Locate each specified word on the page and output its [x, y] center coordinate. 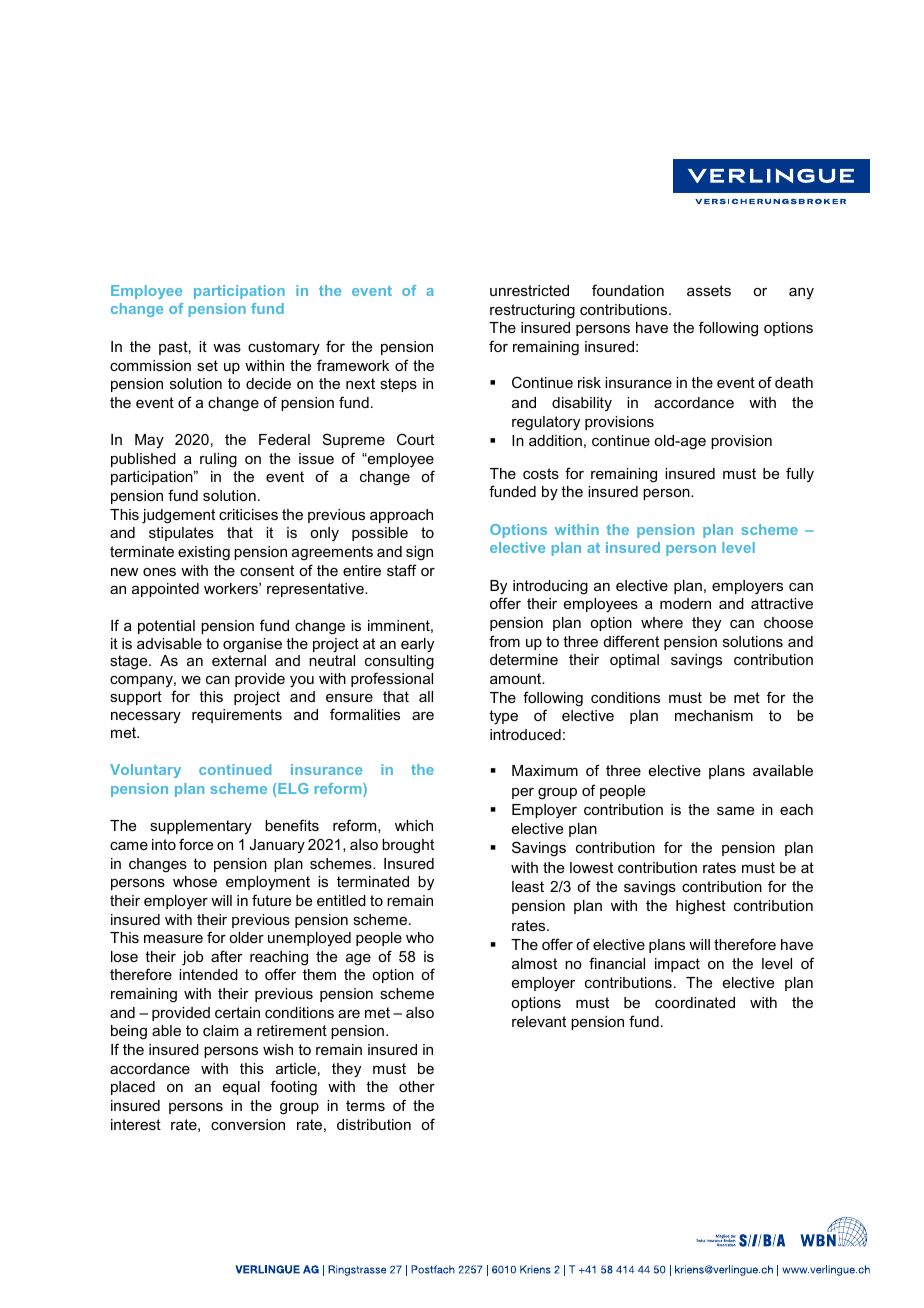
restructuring [532, 311]
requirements [237, 716]
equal [241, 1088]
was [227, 348]
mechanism [714, 715]
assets [709, 290]
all [426, 696]
